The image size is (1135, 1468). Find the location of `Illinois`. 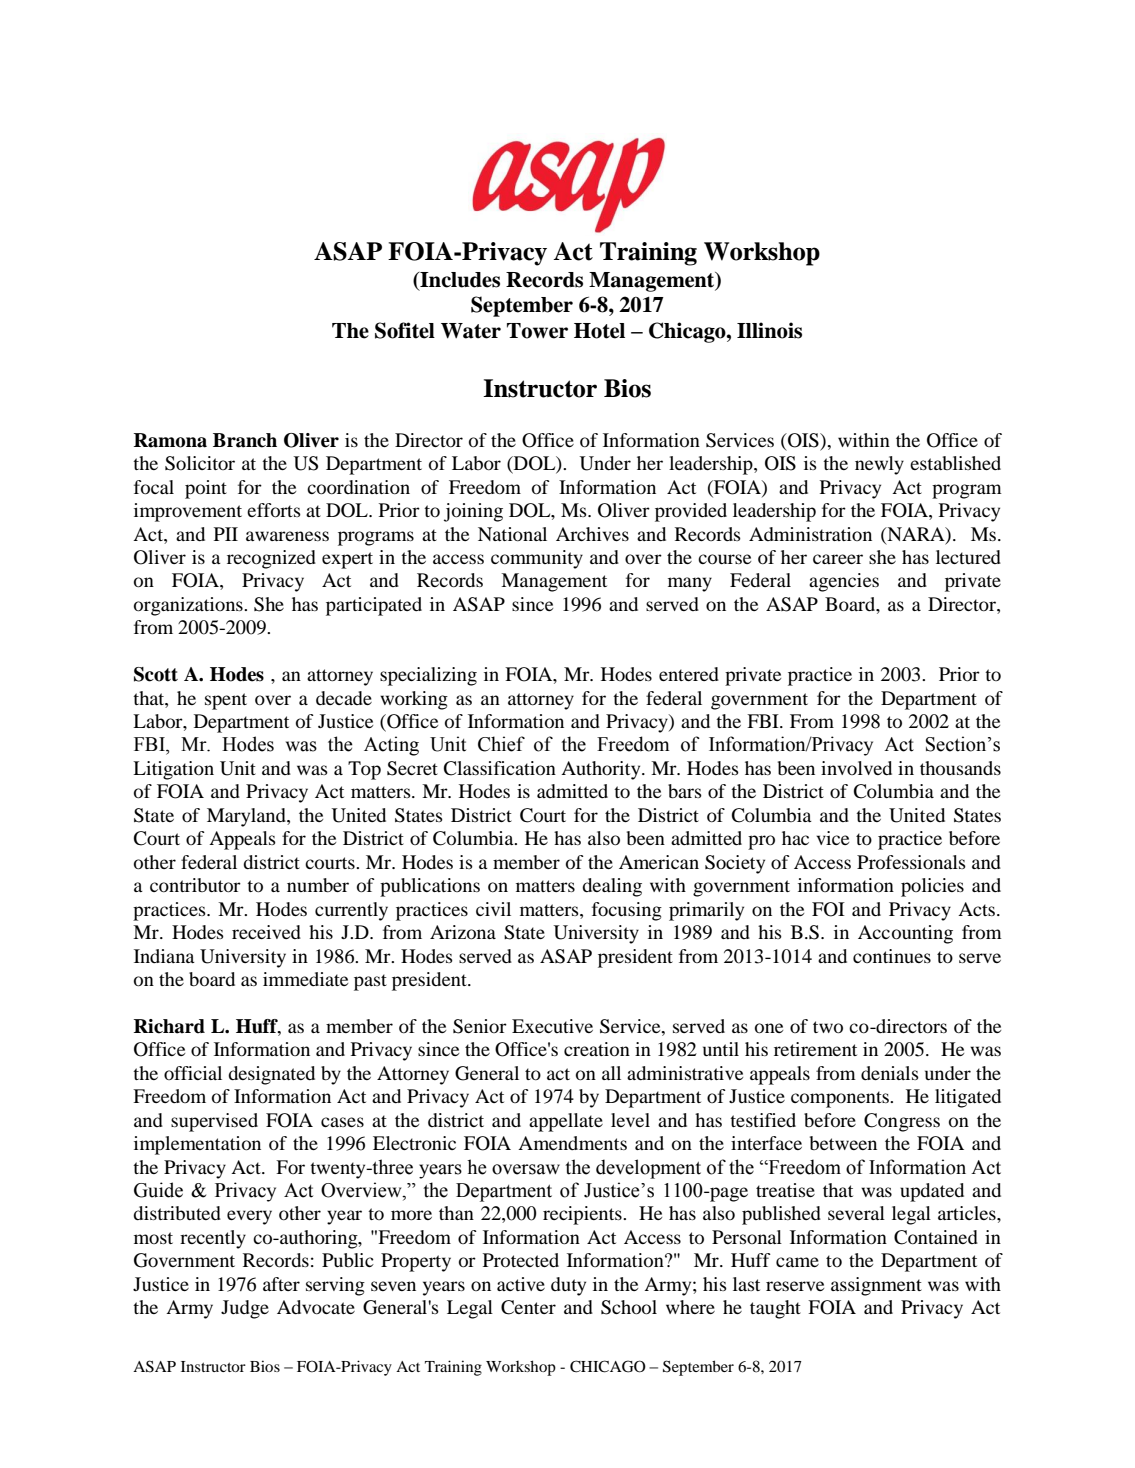

Illinois is located at coordinates (769, 330).
